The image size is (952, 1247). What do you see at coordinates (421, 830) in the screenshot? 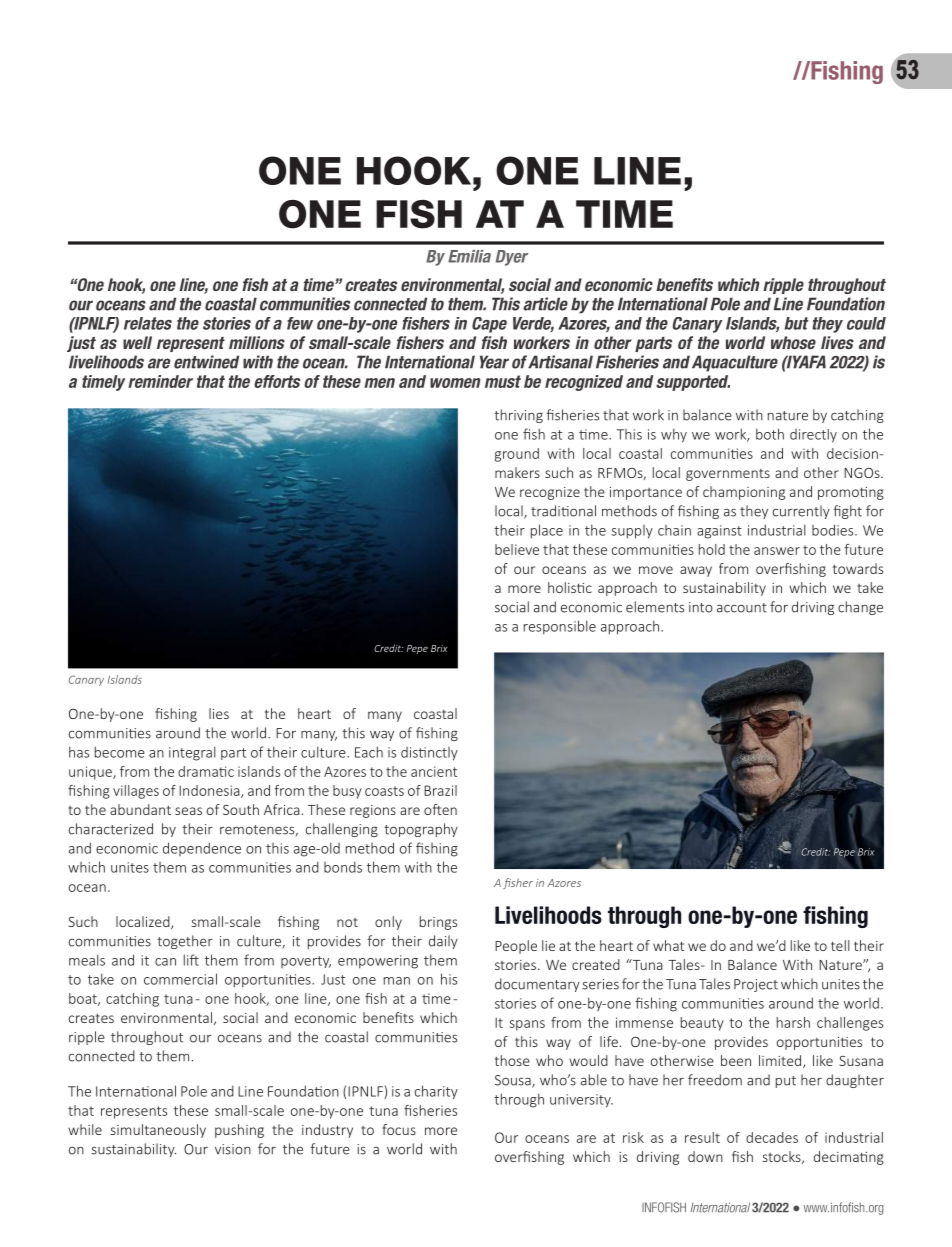
I see `topography` at bounding box center [421, 830].
